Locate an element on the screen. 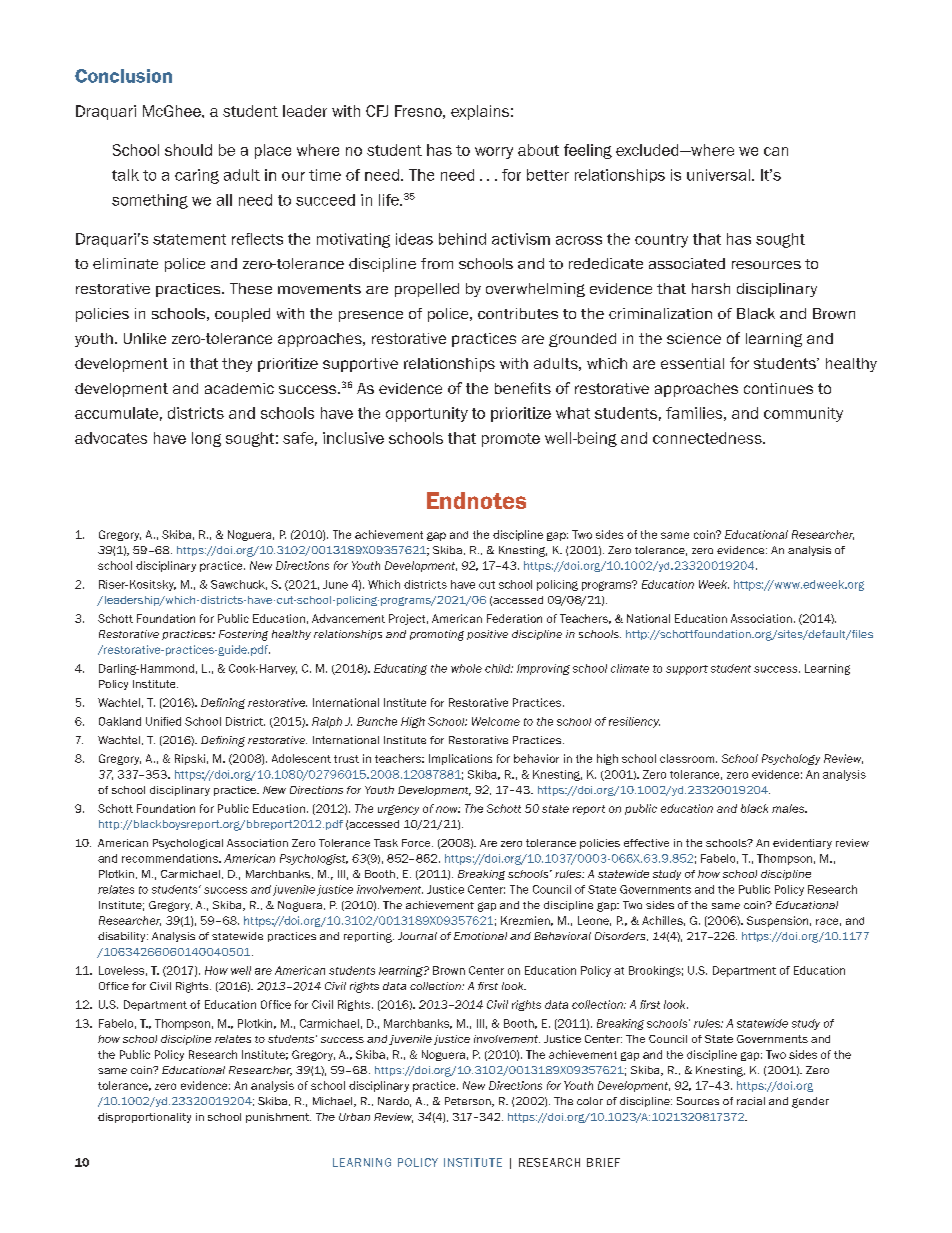 The width and height of the screenshot is (952, 1233). promoting is located at coordinates (437, 635).
